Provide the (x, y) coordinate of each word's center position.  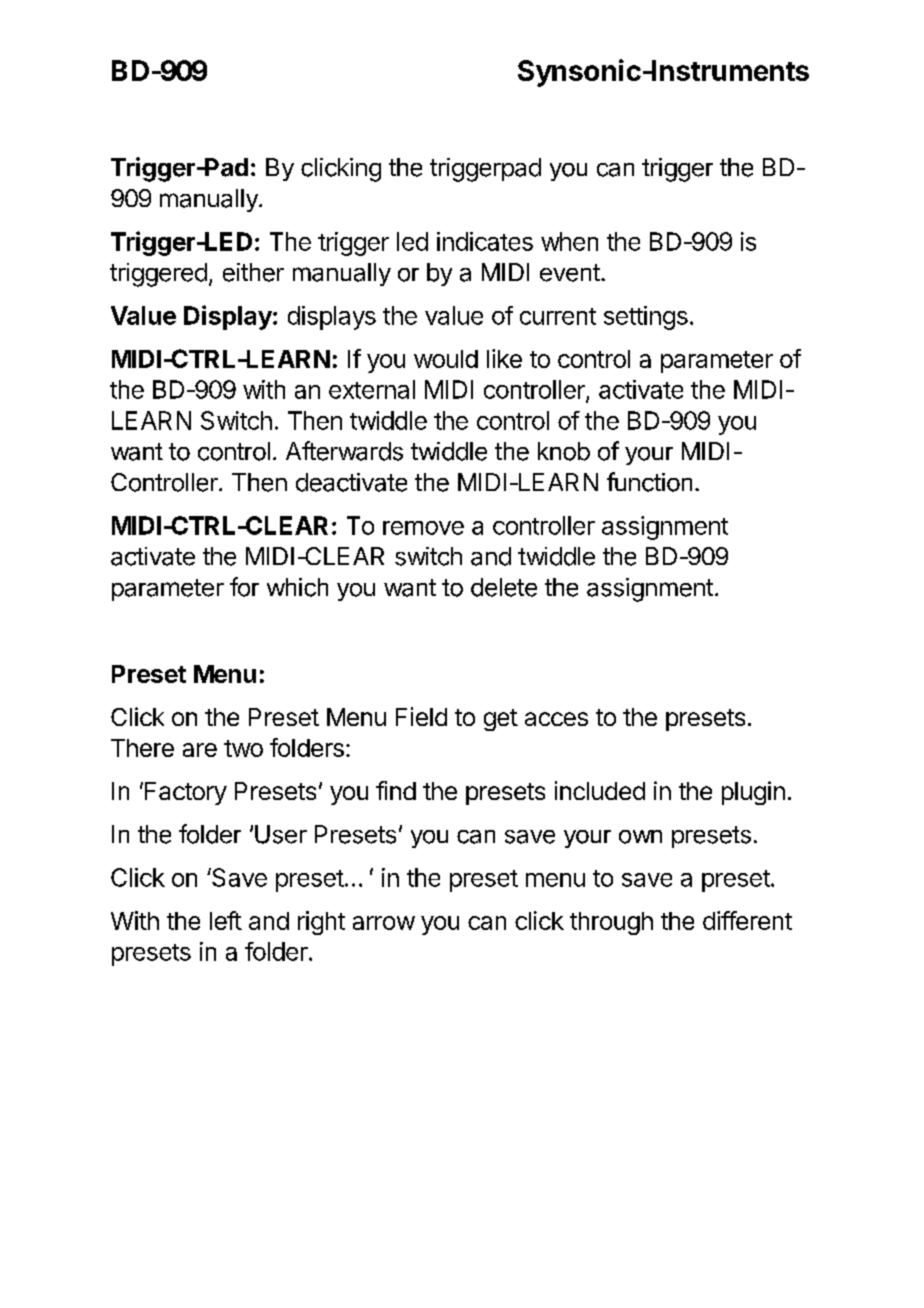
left (226, 920)
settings (646, 318)
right (321, 923)
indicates (485, 241)
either (253, 272)
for (244, 587)
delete (504, 587)
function (649, 482)
